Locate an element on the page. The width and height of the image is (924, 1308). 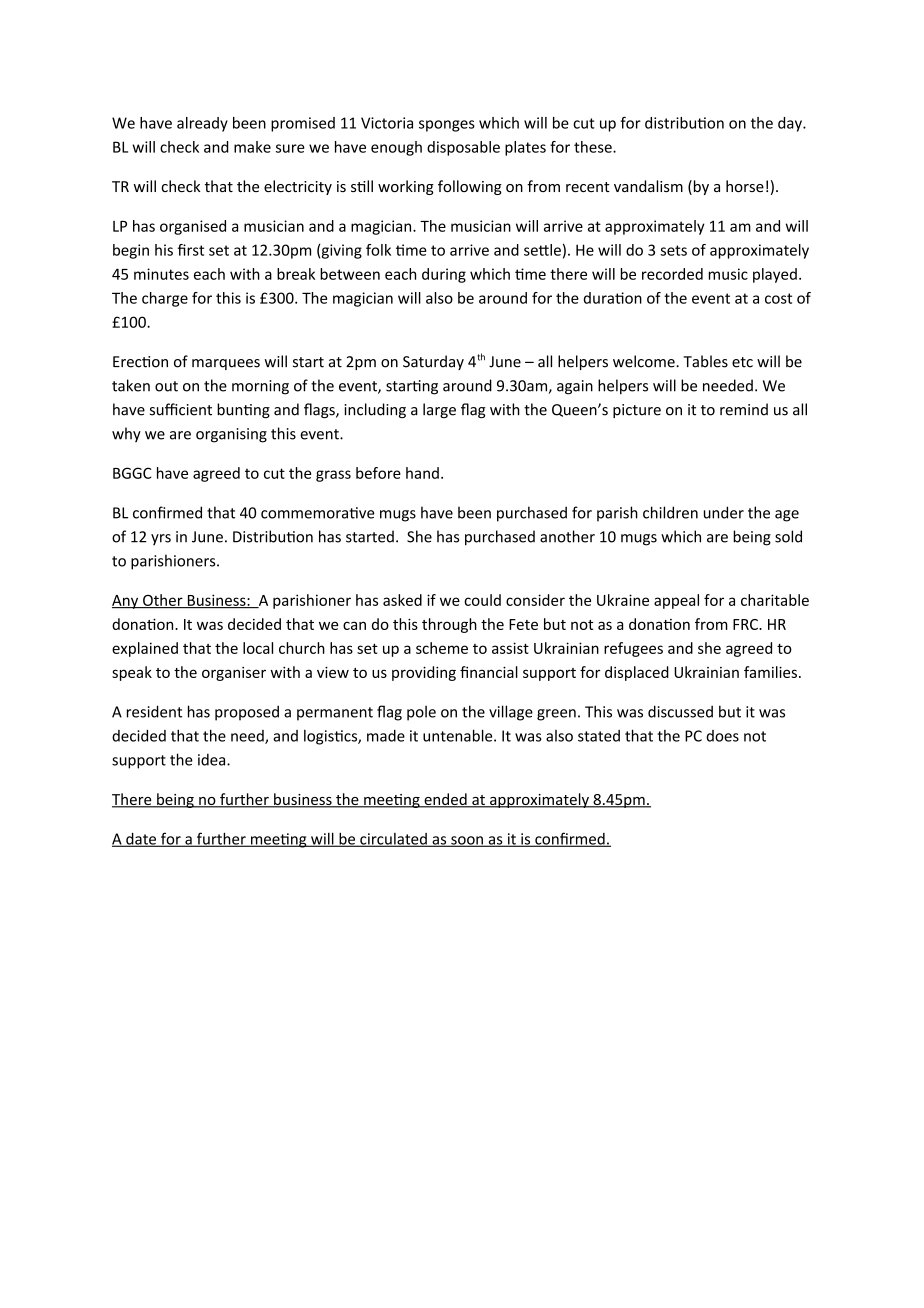
hand is located at coordinates (422, 473).
